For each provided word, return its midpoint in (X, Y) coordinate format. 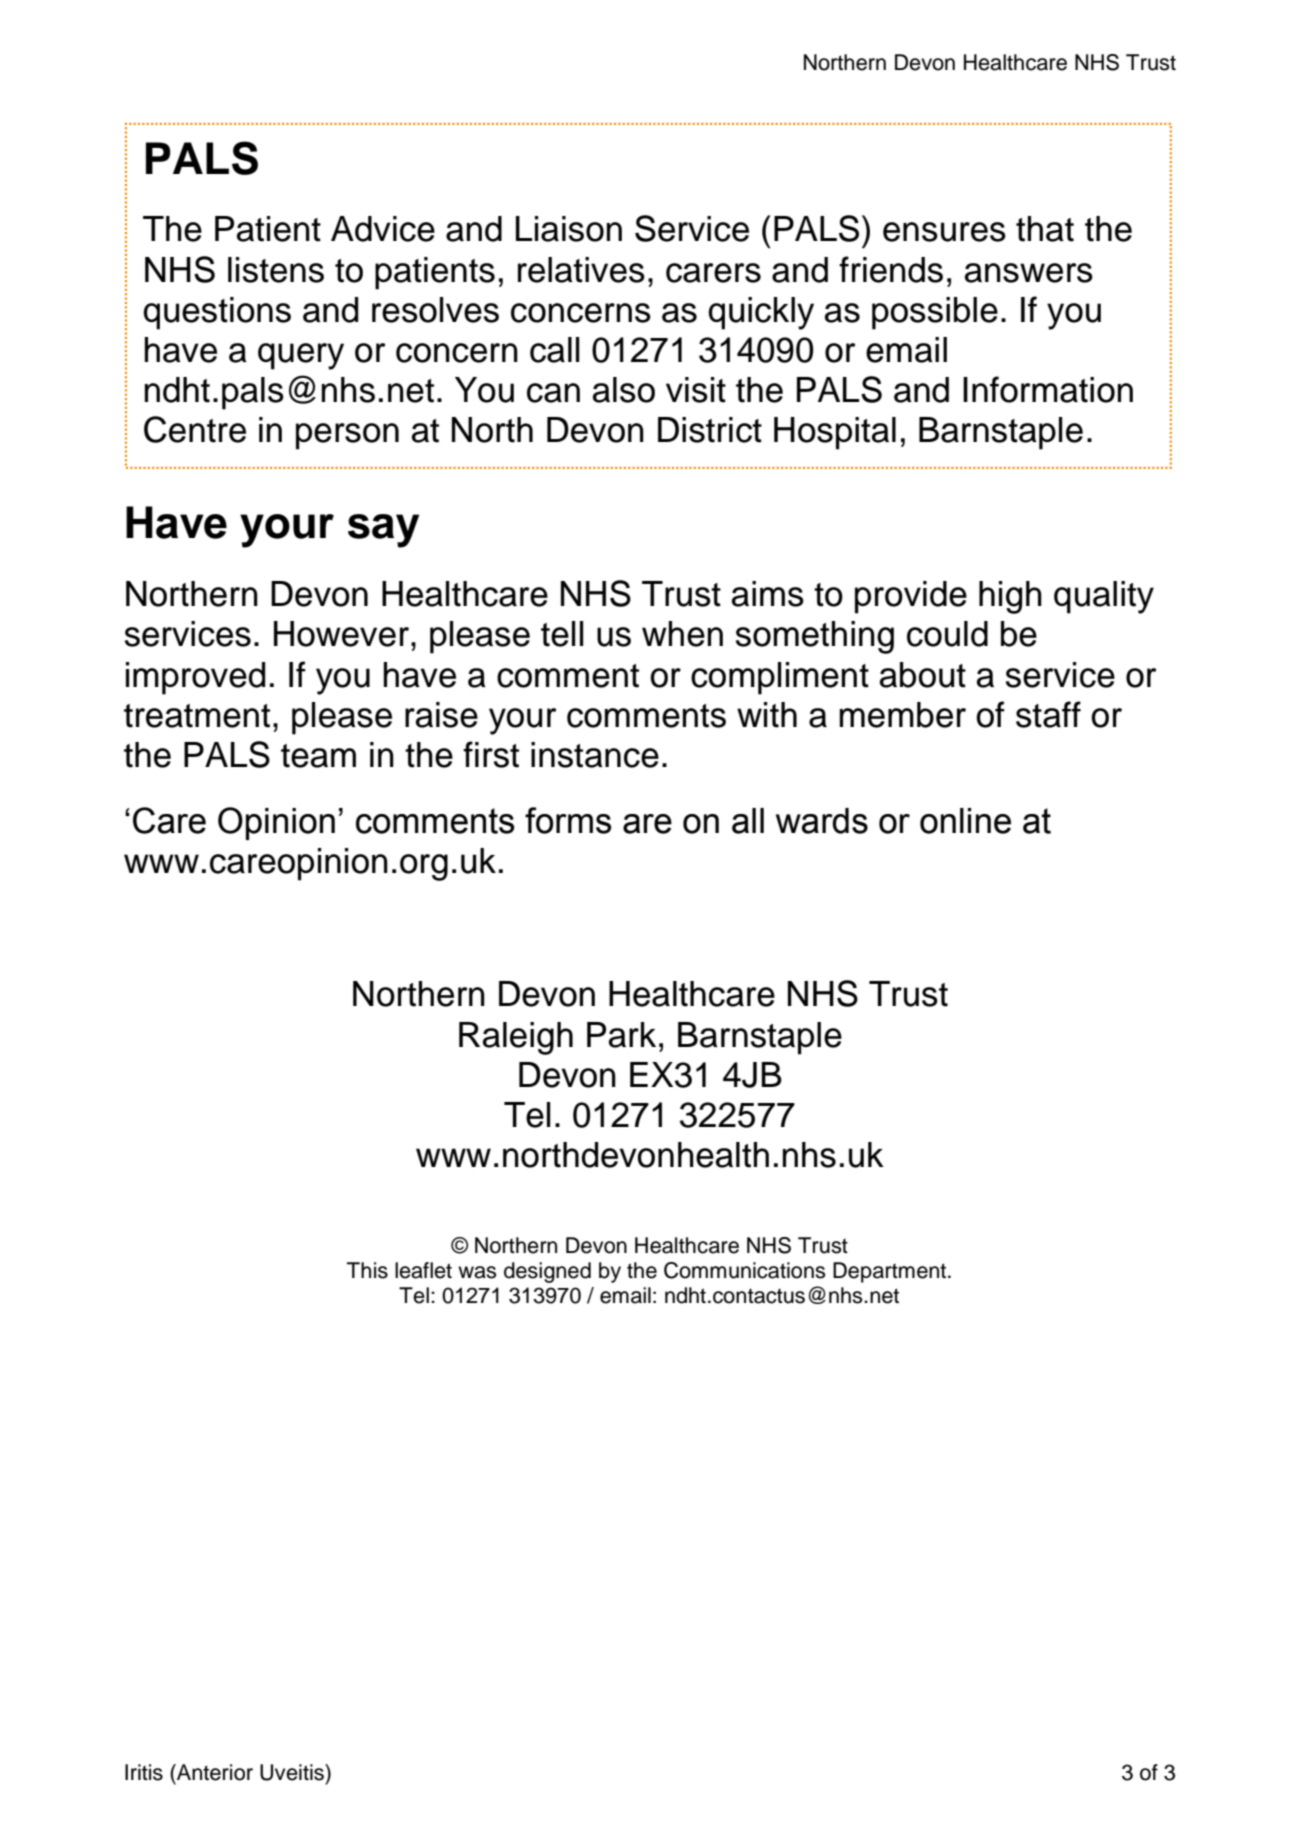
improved (195, 678)
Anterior (214, 1772)
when (682, 634)
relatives (581, 270)
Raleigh (516, 1038)
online (965, 821)
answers (1029, 273)
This (367, 1270)
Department (891, 1272)
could (947, 634)
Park (621, 1035)
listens (276, 270)
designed (547, 1272)
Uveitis (293, 1772)
